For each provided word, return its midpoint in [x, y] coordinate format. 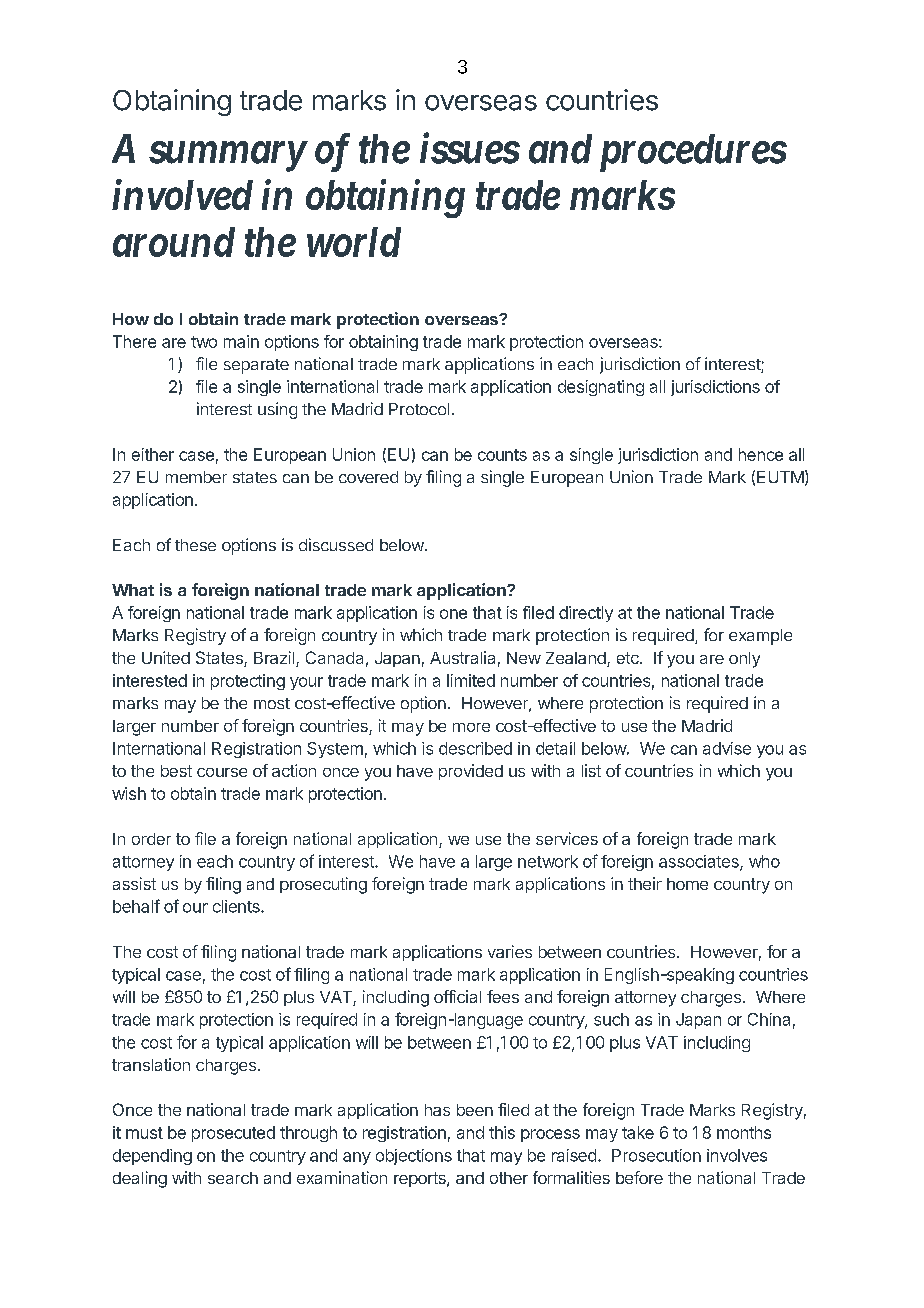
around [174, 242]
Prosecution [656, 1155]
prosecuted [233, 1134]
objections [414, 1157]
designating [601, 388]
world [354, 242]
